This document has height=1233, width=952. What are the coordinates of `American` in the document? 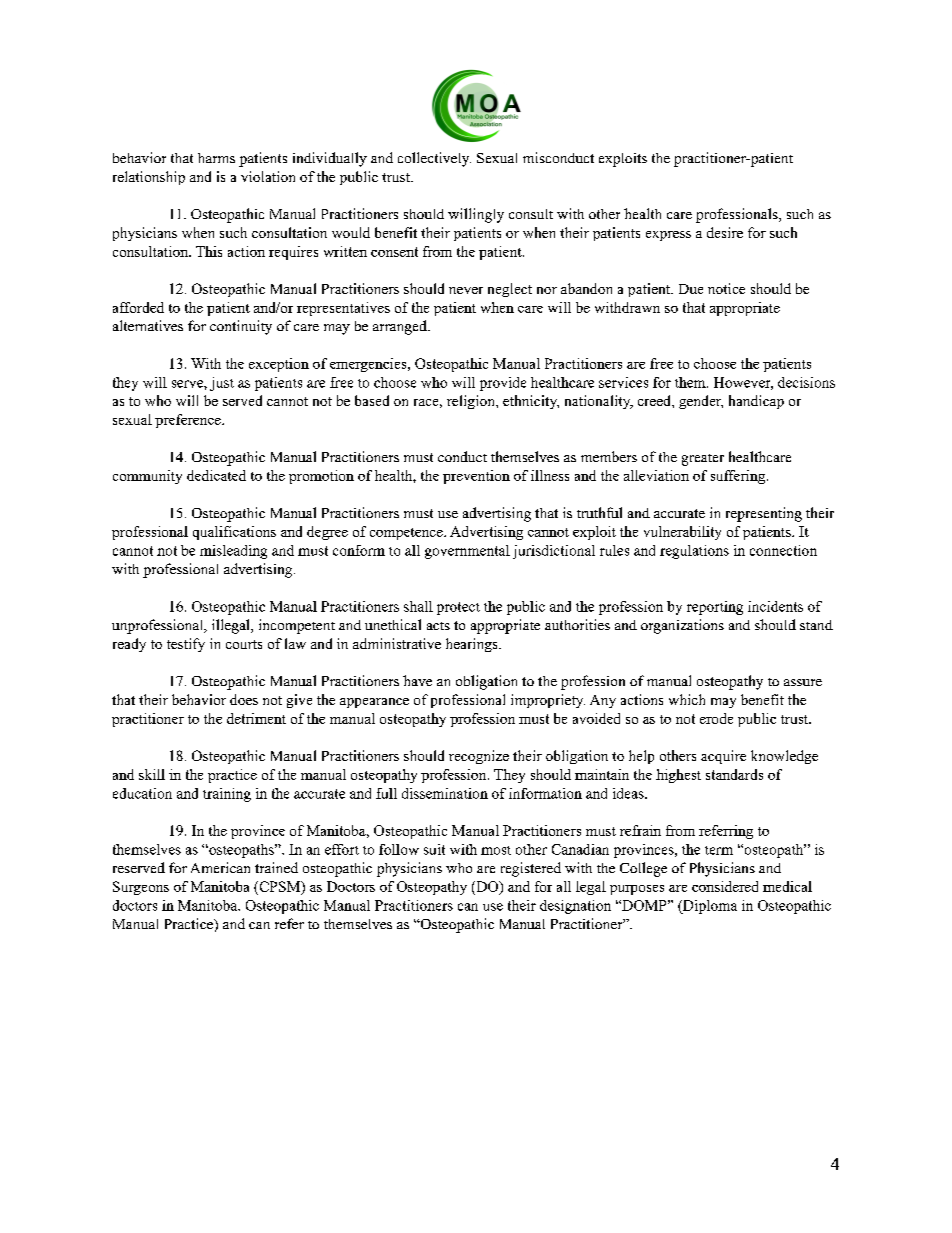 It's located at (220, 867).
